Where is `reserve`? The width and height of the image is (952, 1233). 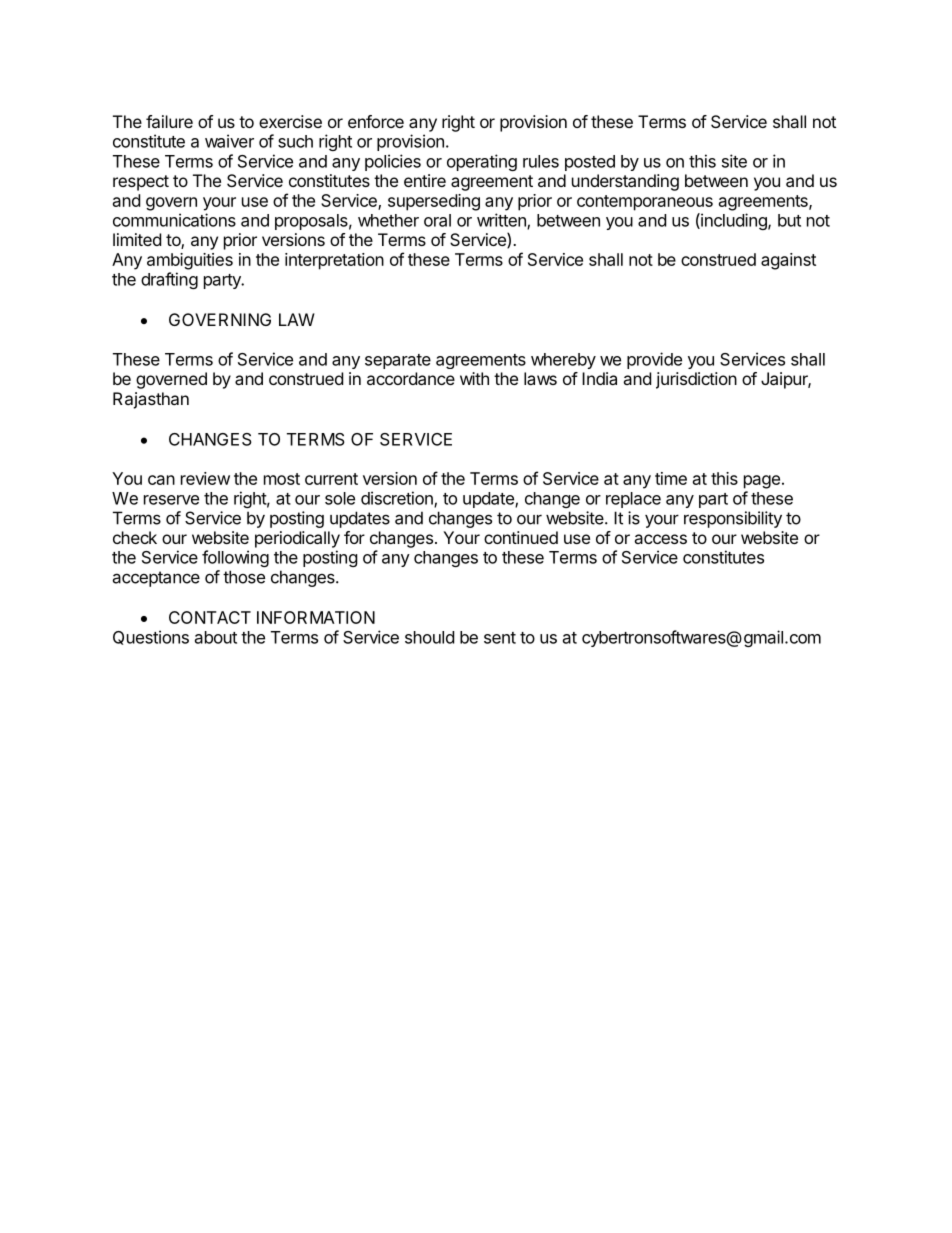 reserve is located at coordinates (171, 500).
